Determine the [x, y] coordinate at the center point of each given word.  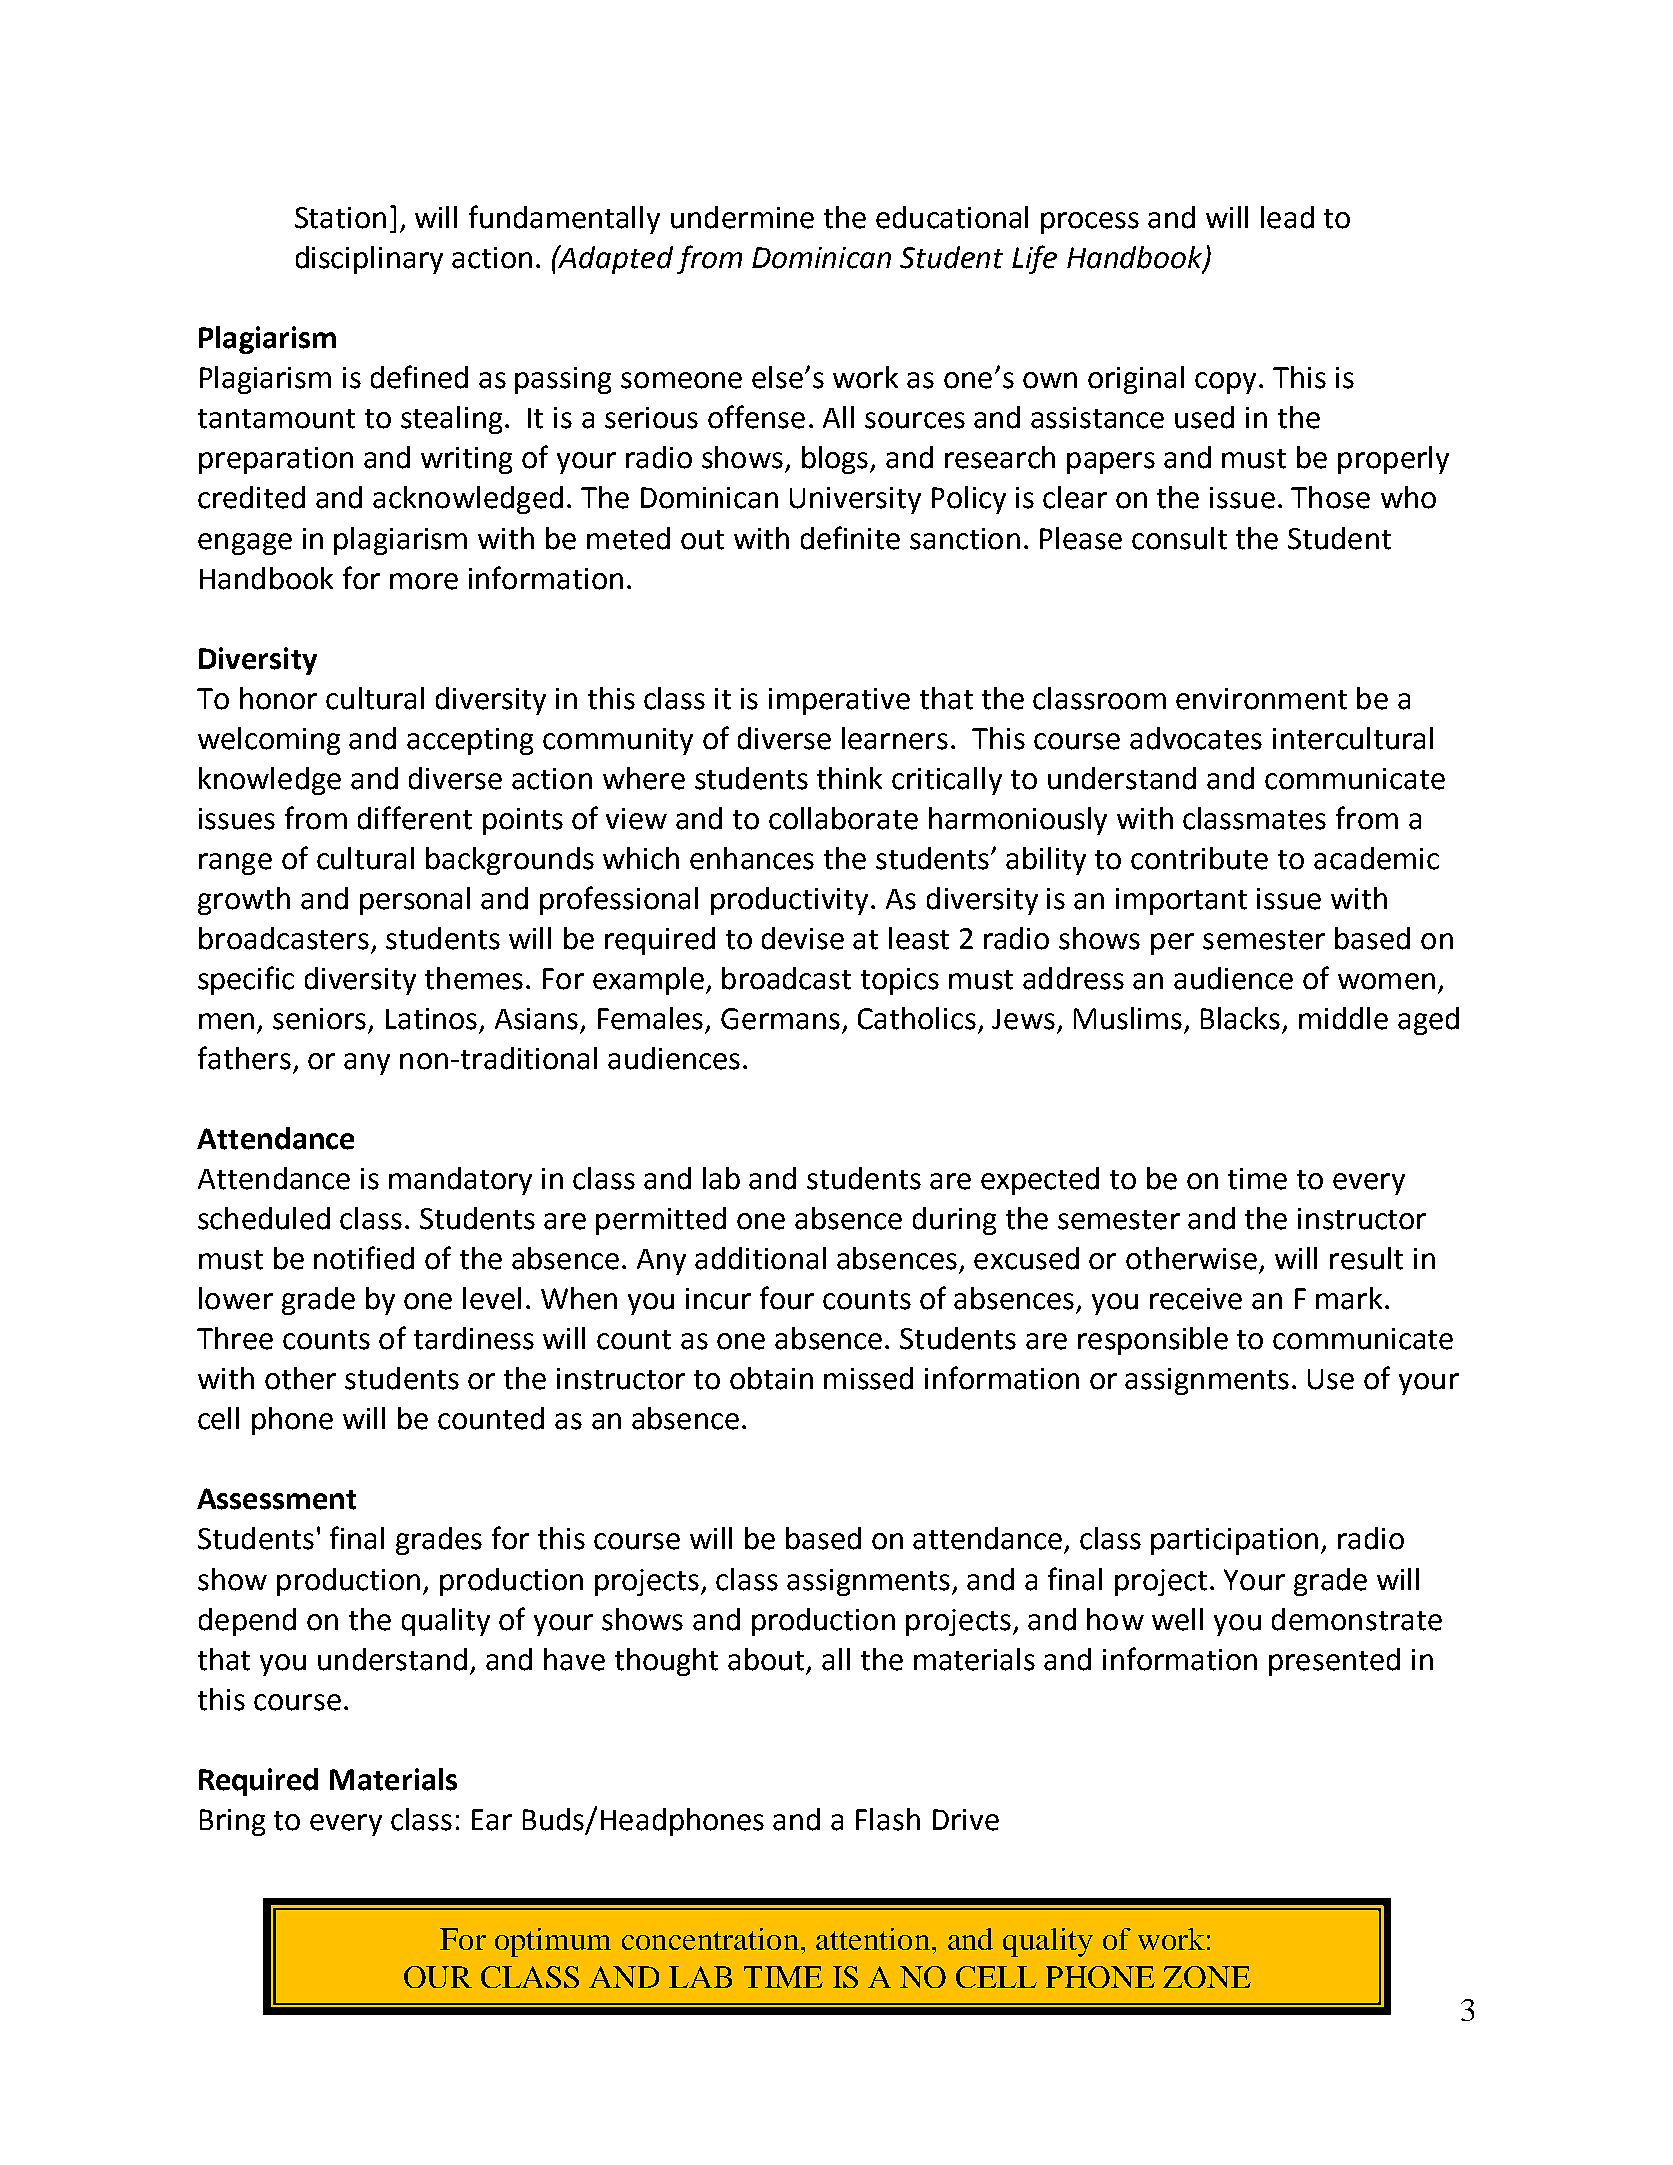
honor [278, 698]
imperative [839, 701]
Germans [780, 1019]
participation [1234, 1541]
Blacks [1240, 1018]
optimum [553, 1942]
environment [1261, 699]
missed [868, 1378]
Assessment [276, 1499]
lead [1287, 217]
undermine [742, 217]
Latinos [431, 1019]
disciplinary [369, 260]
